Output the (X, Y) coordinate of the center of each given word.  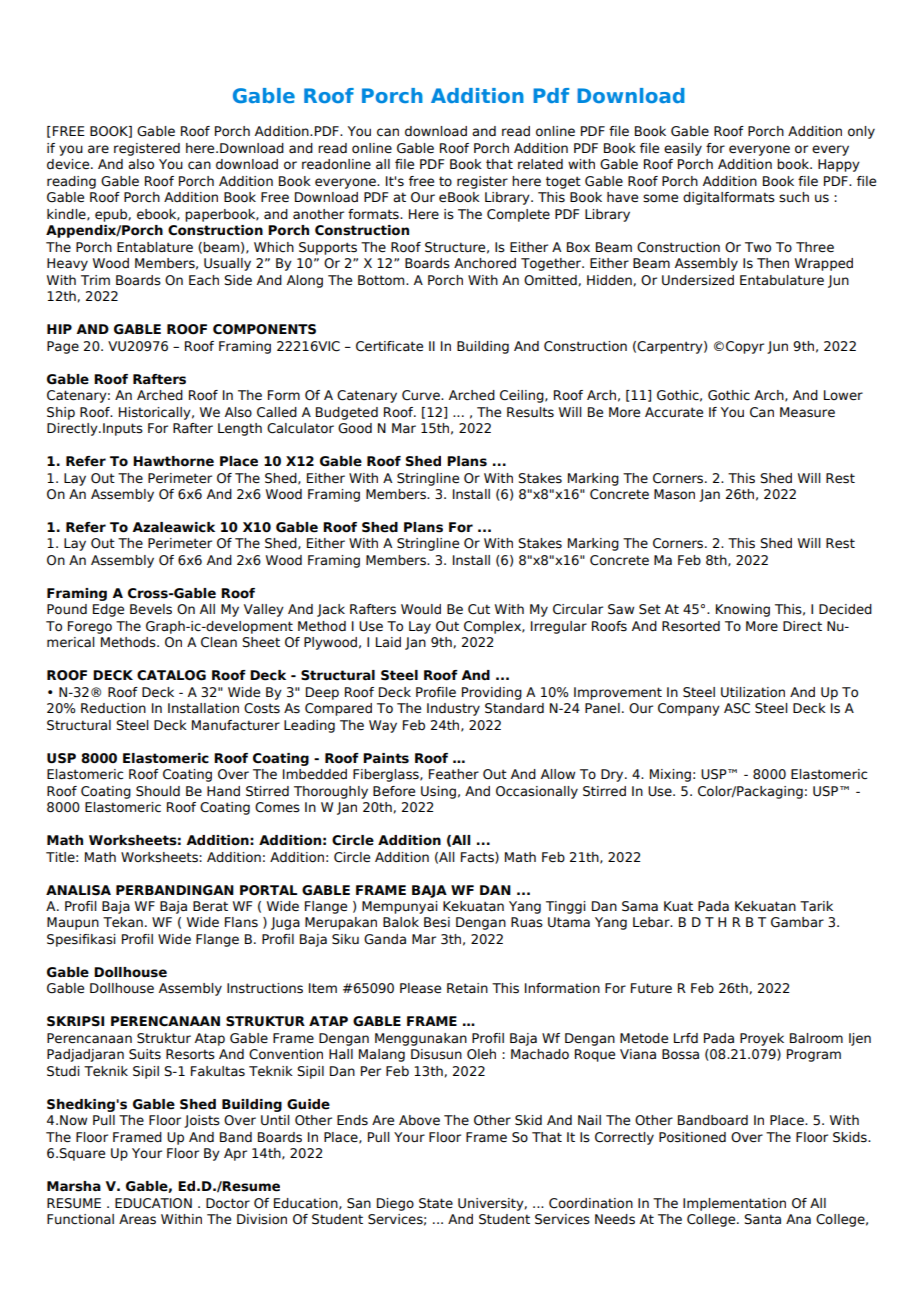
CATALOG (171, 675)
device (69, 164)
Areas (137, 1219)
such (794, 197)
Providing (492, 693)
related (540, 164)
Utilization (753, 692)
